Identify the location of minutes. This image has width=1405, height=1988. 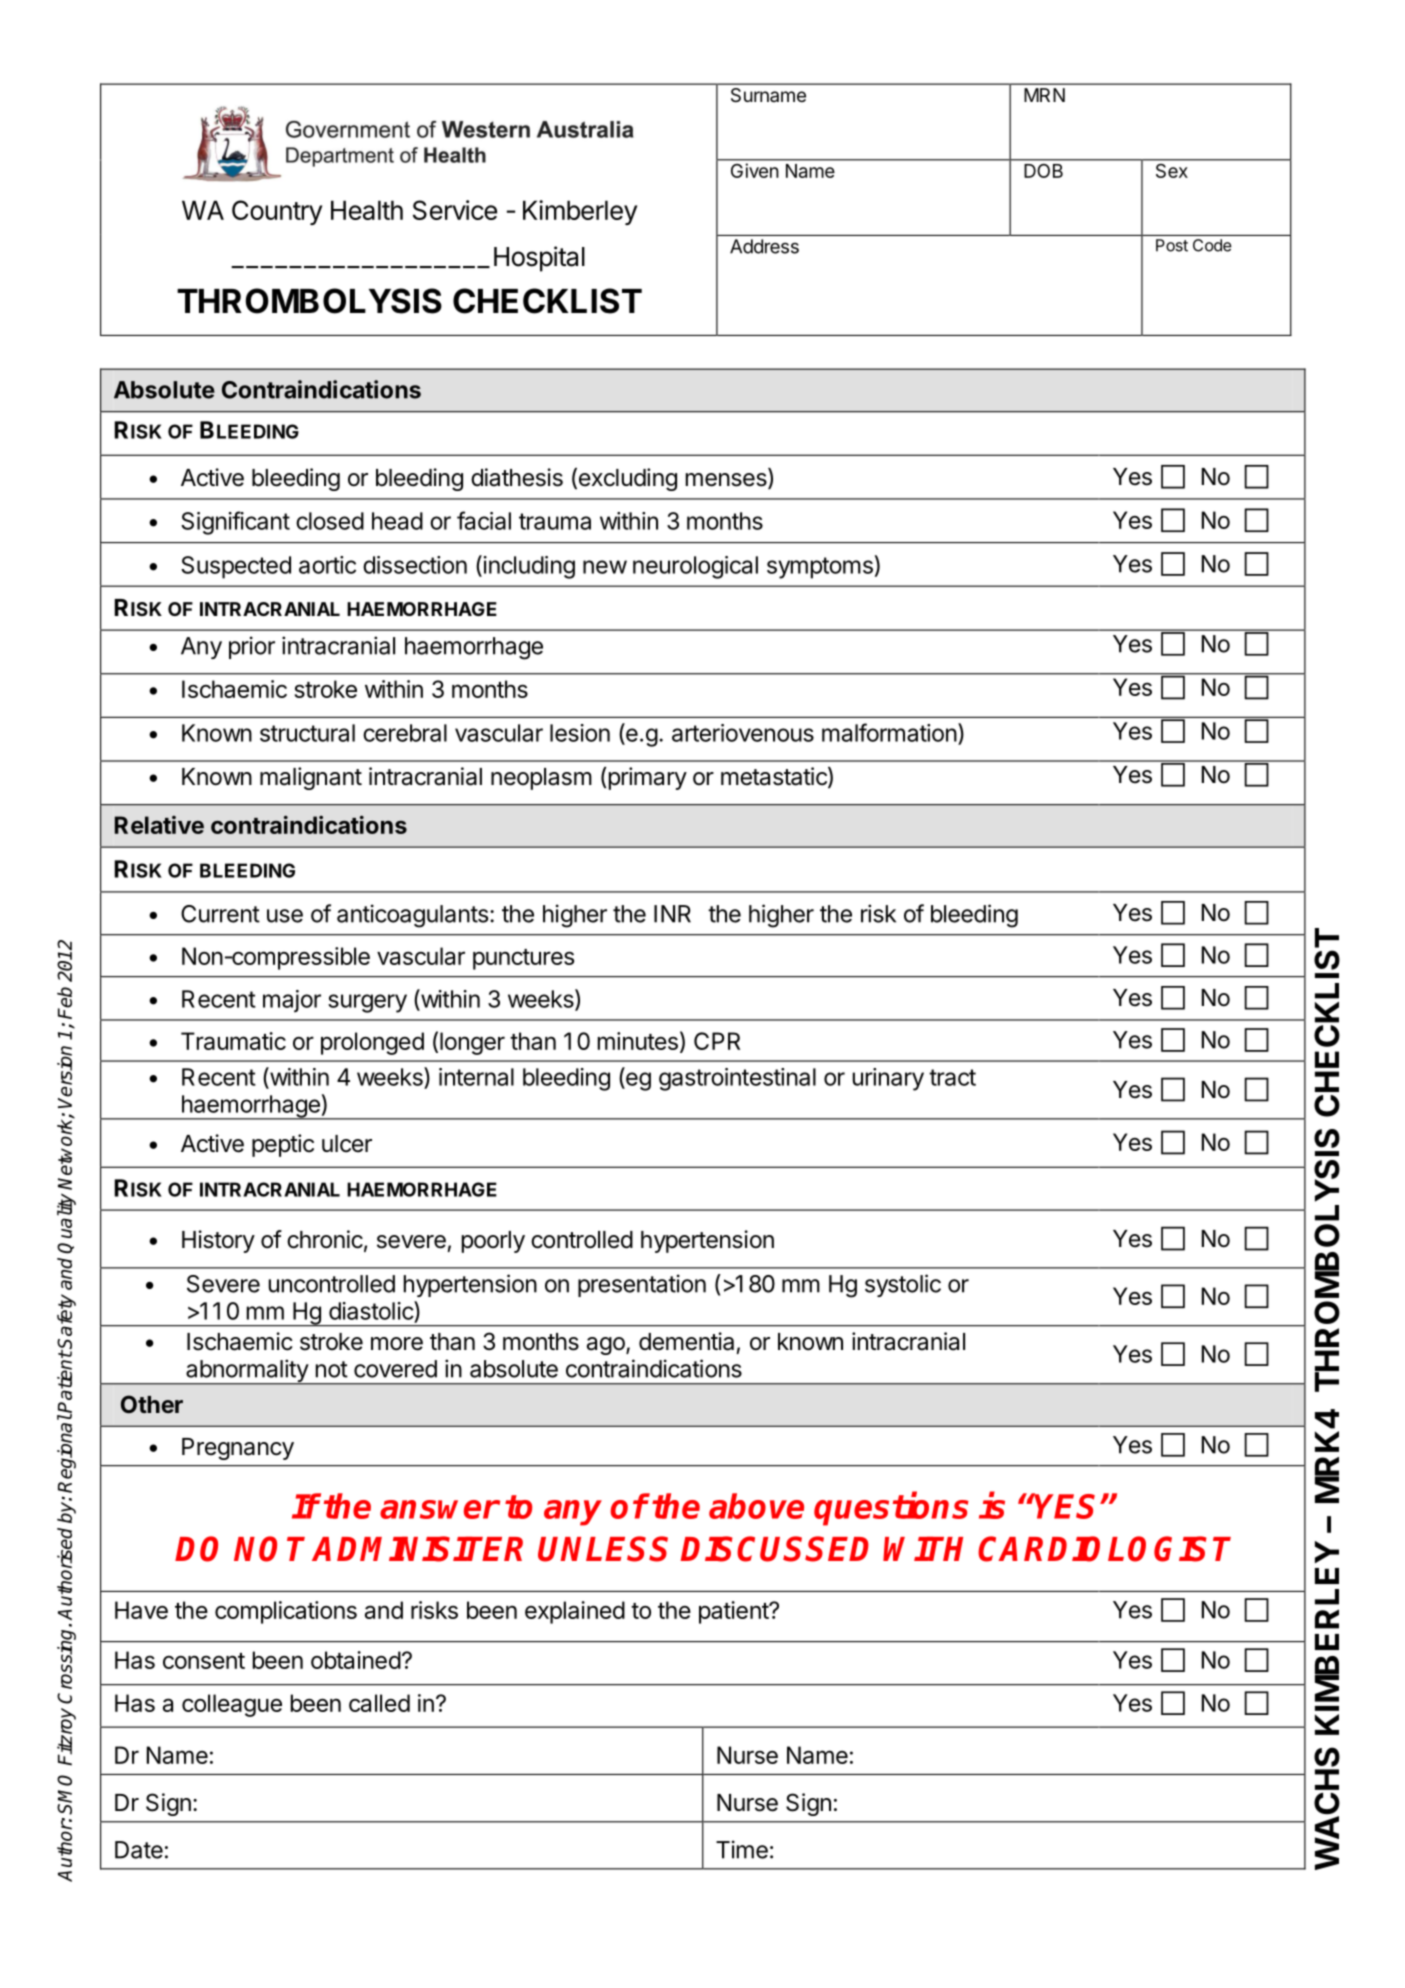
(638, 1041).
